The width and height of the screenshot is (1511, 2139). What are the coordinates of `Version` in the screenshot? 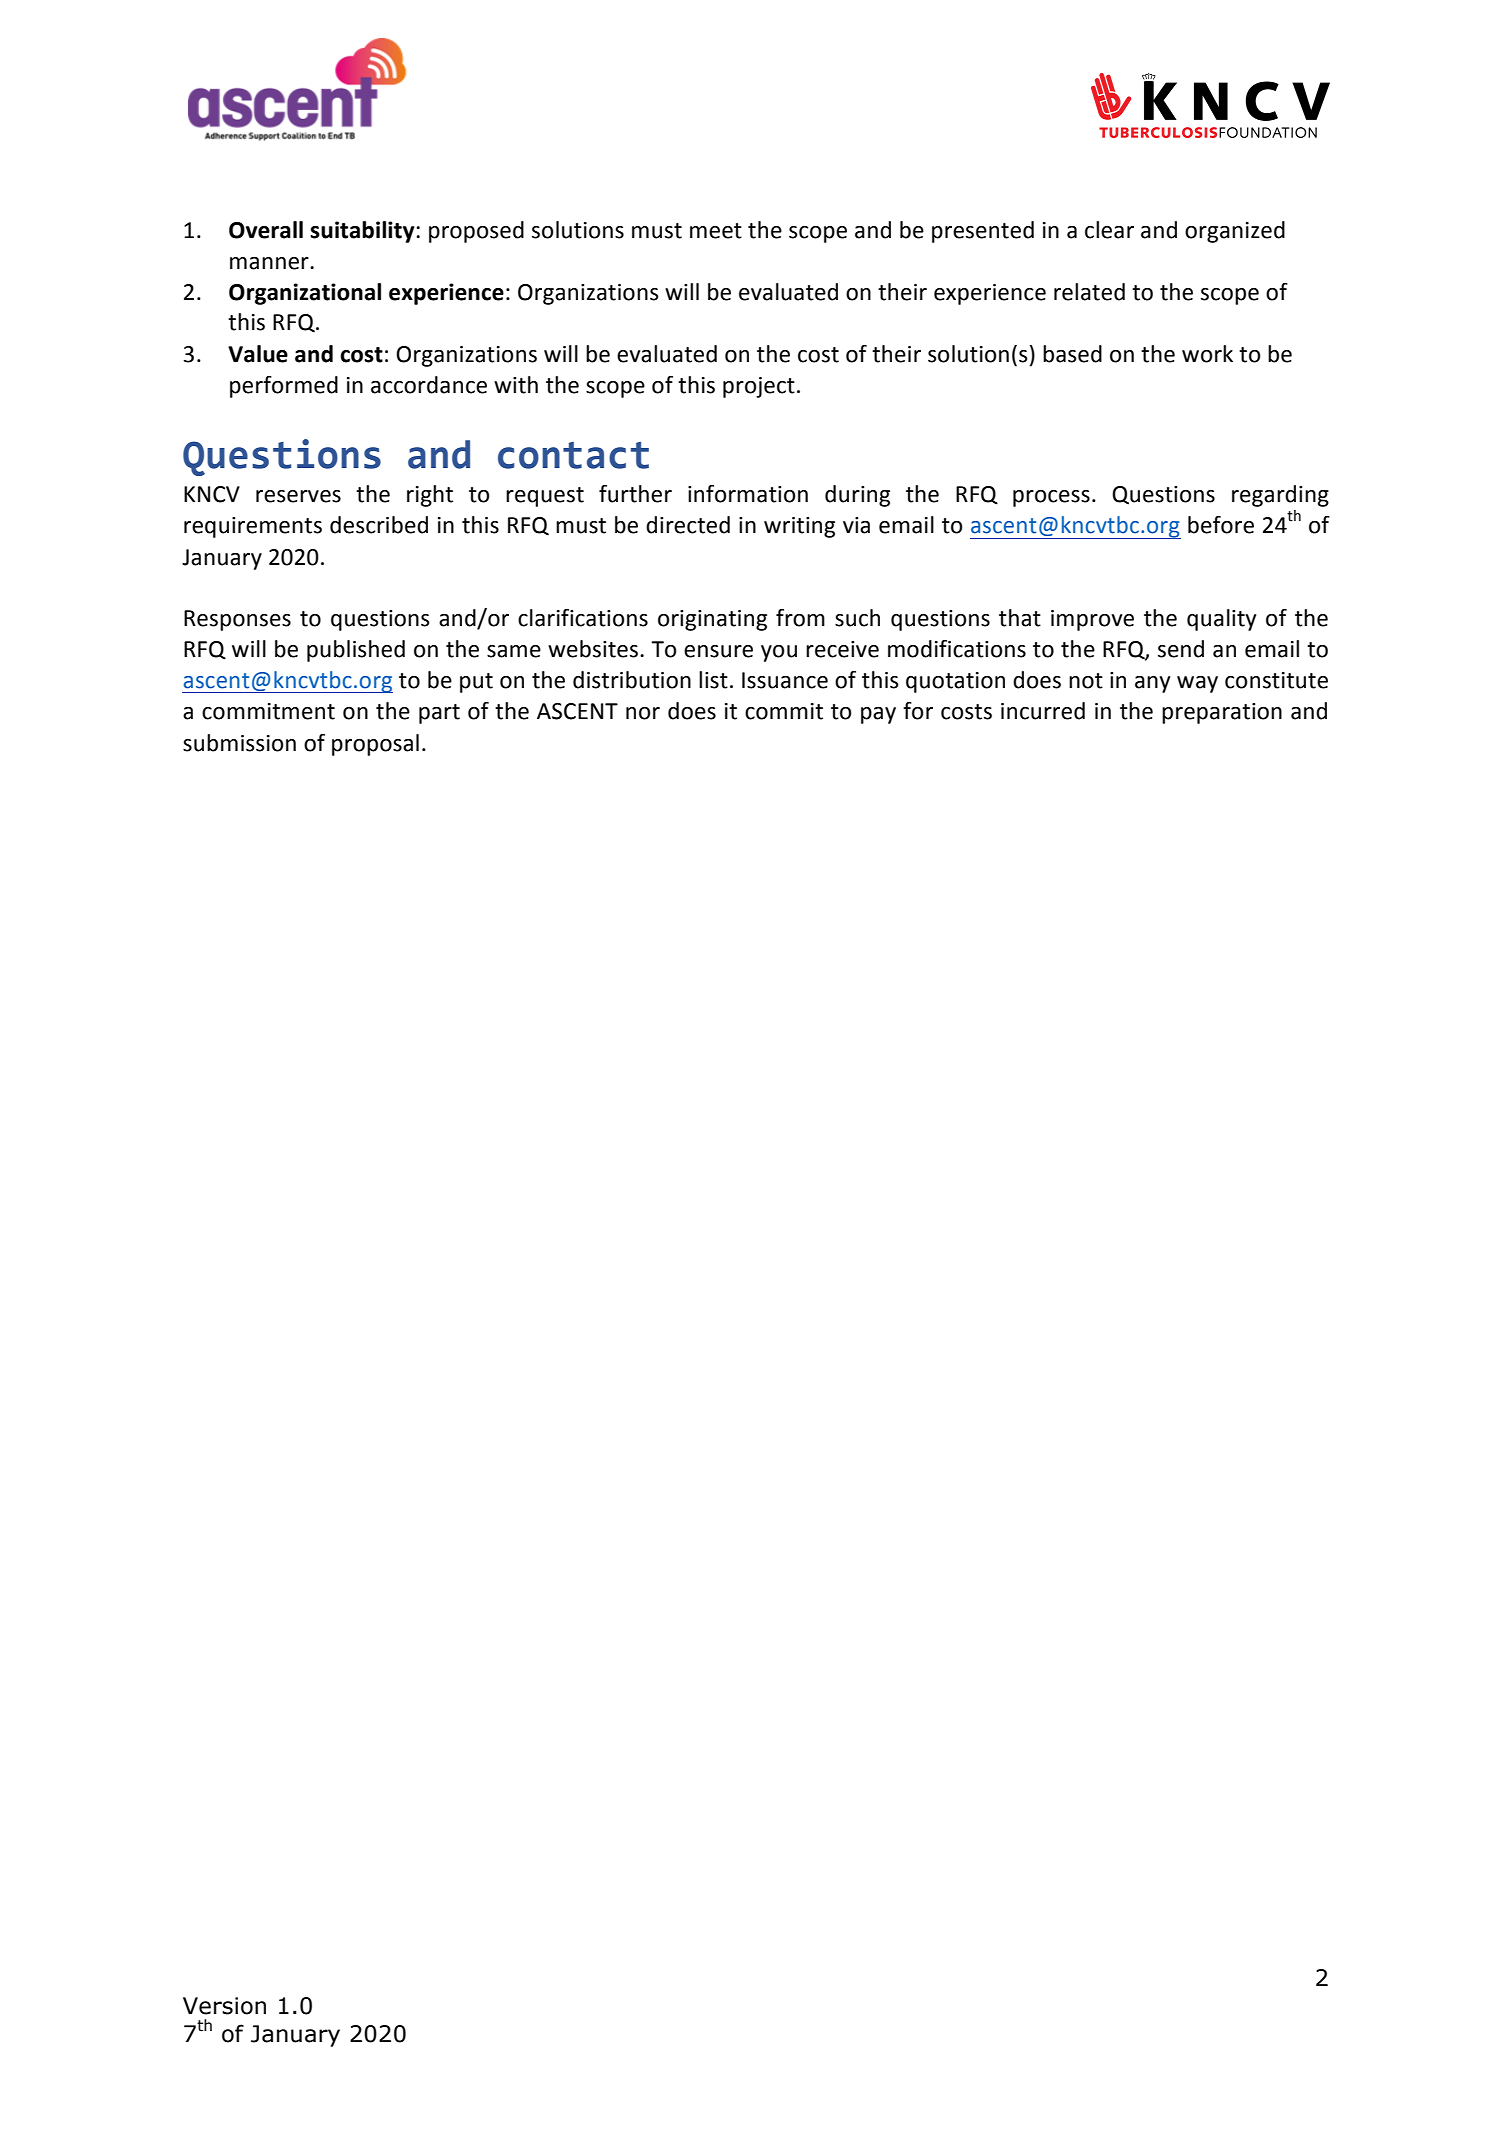 It's located at (224, 2006).
